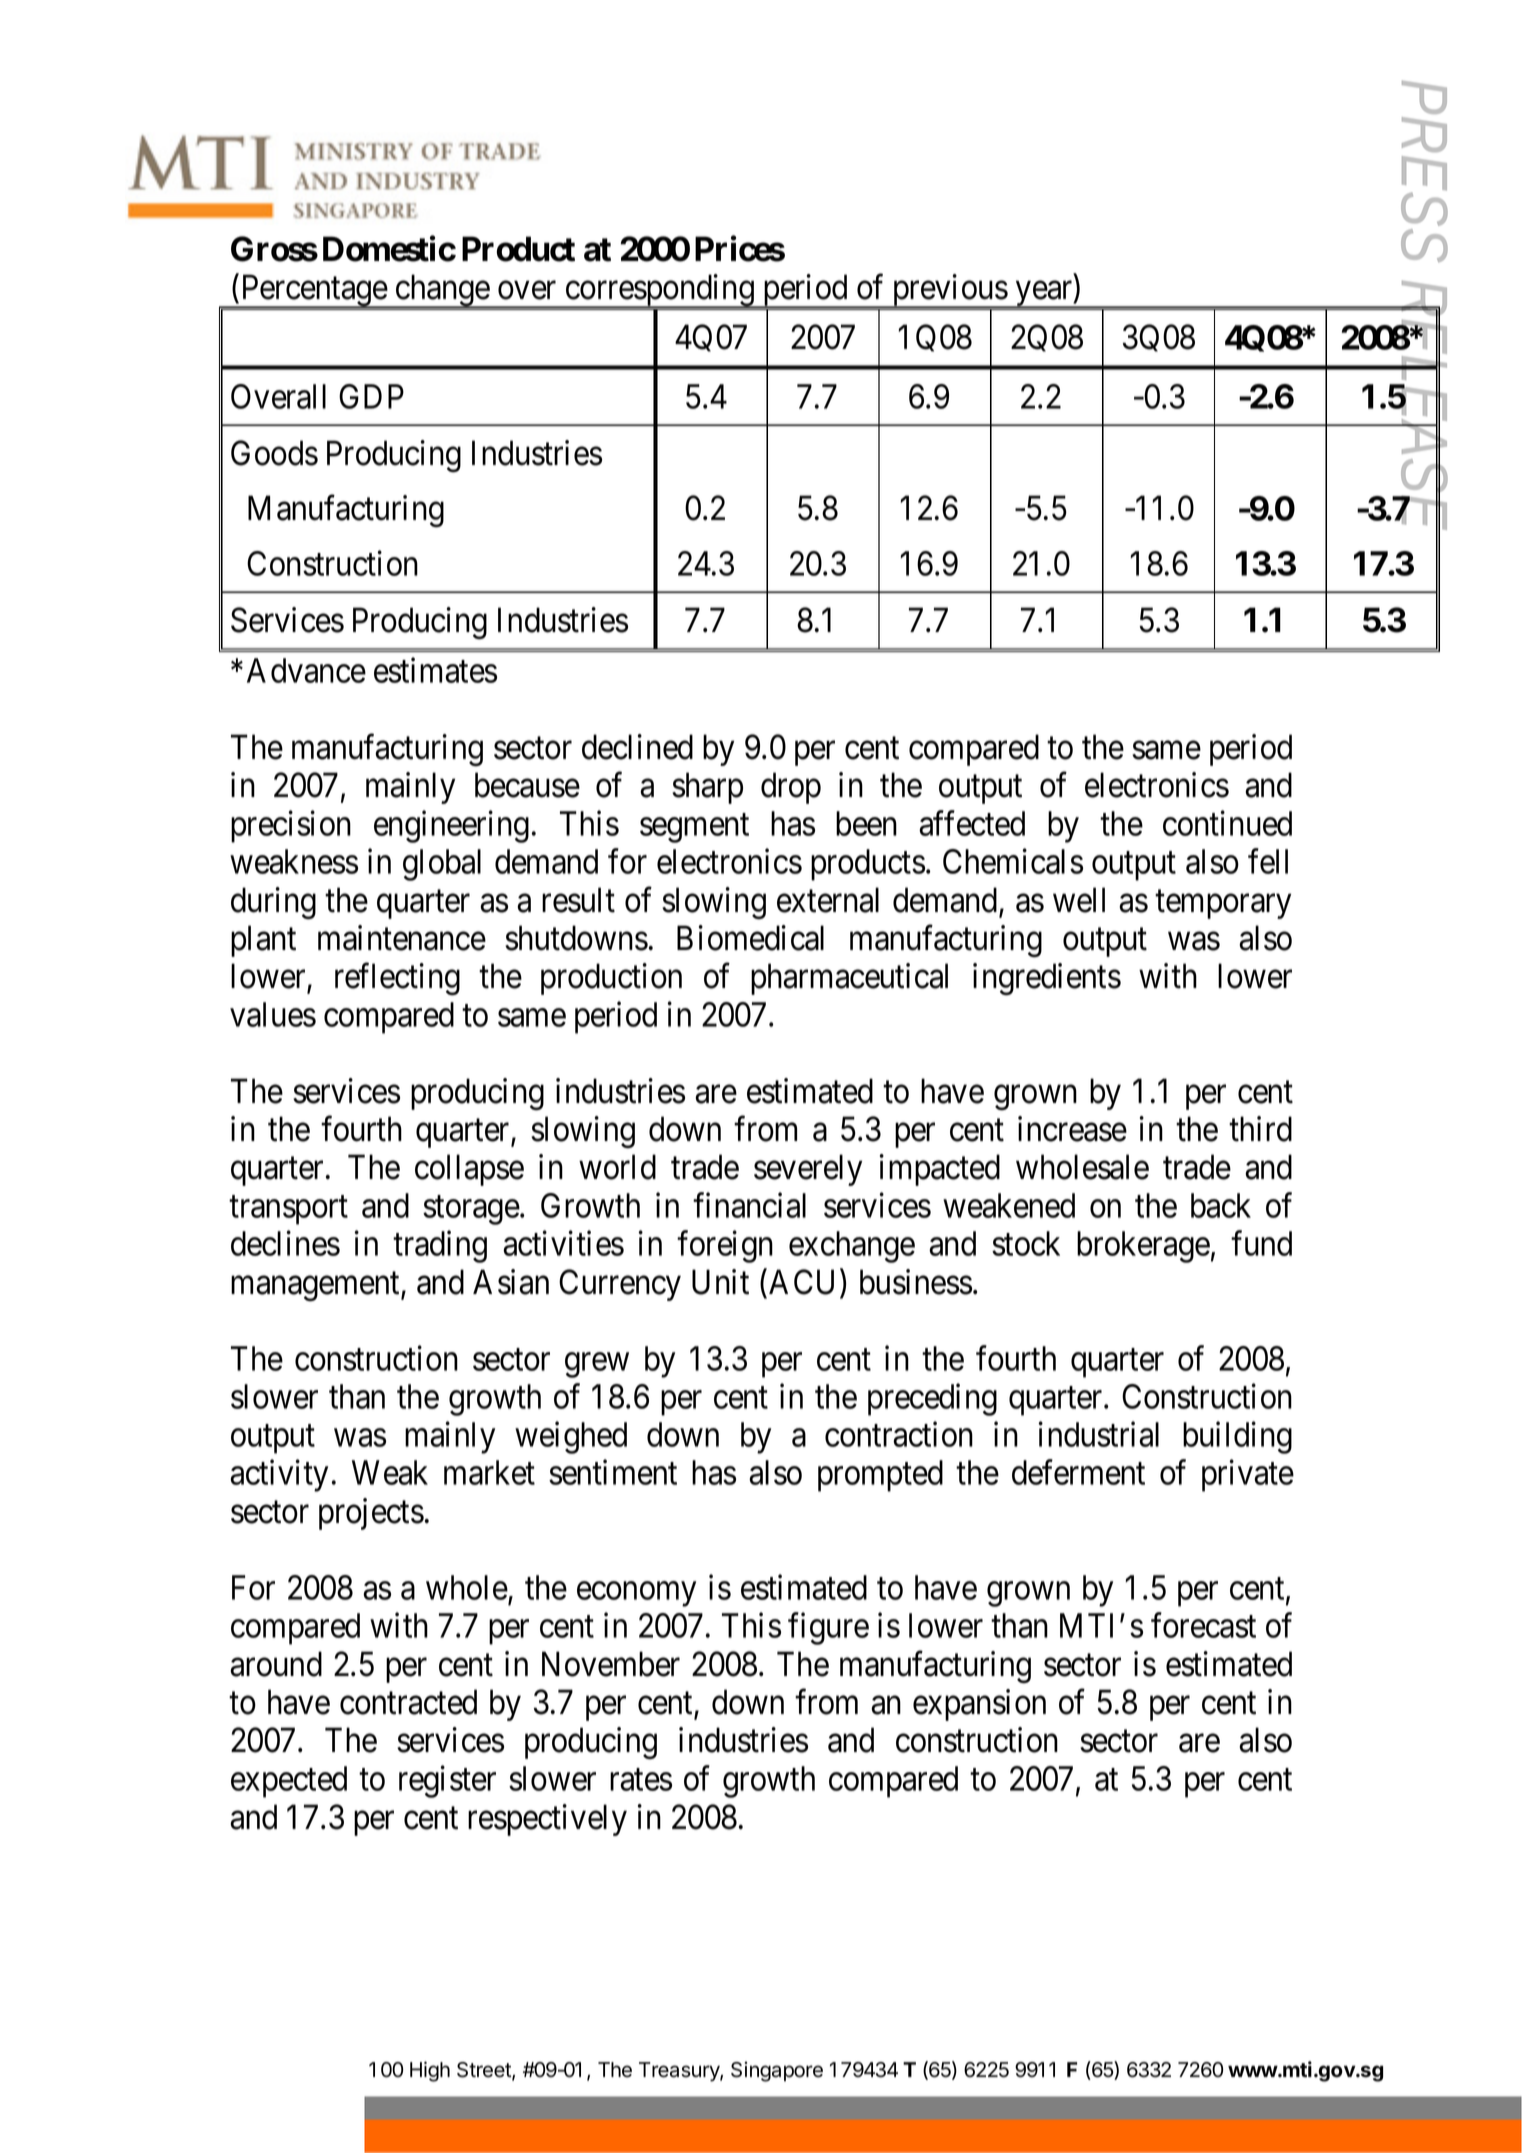 Image resolution: width=1522 pixels, height=2153 pixels. I want to click on continued, so click(1227, 823).
